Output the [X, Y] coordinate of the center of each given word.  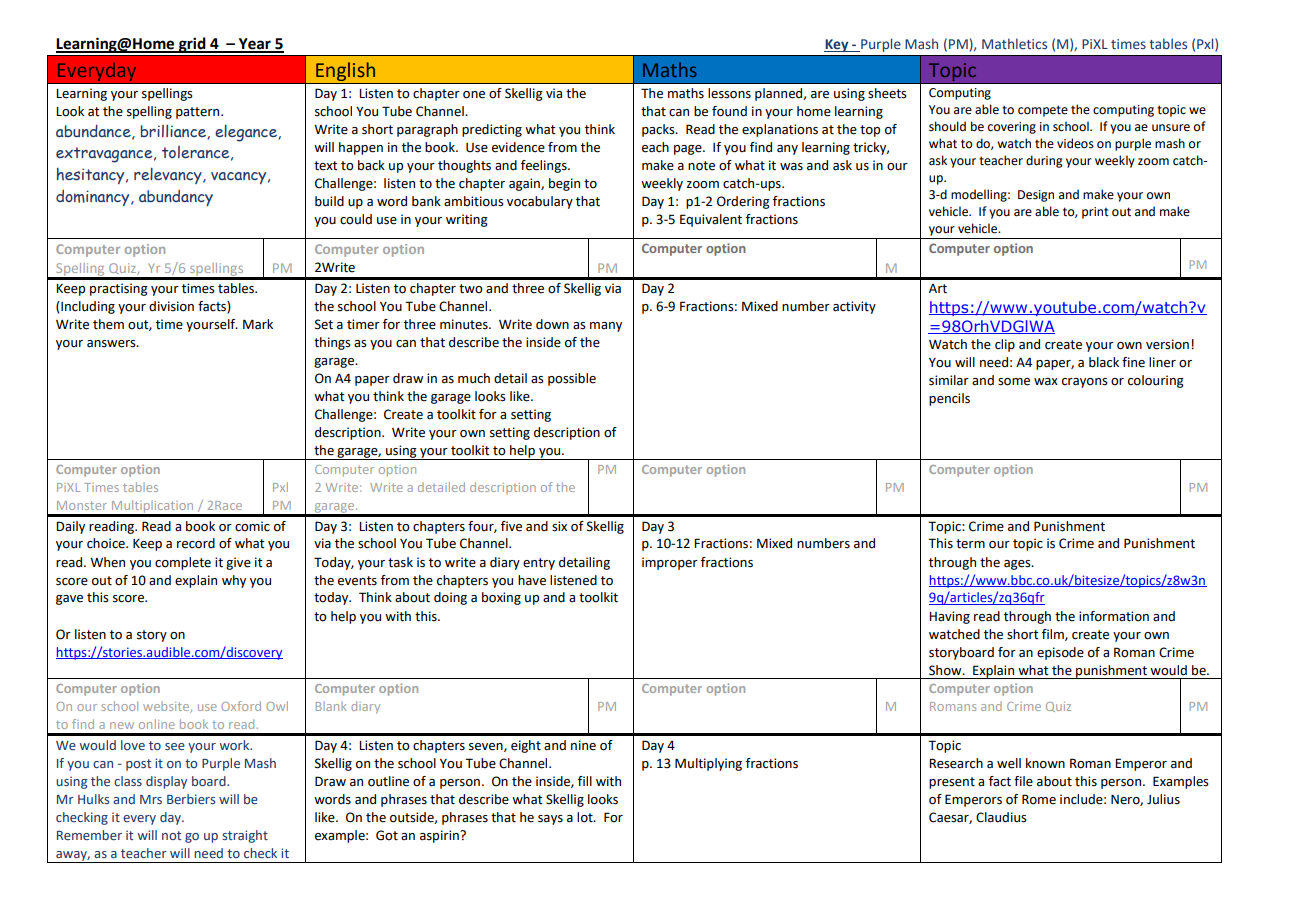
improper [670, 563]
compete [1043, 111]
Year [255, 45]
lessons [729, 93]
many [606, 327]
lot [586, 817]
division [171, 306]
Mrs [151, 799]
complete [183, 563]
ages [1018, 565]
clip [1005, 345]
